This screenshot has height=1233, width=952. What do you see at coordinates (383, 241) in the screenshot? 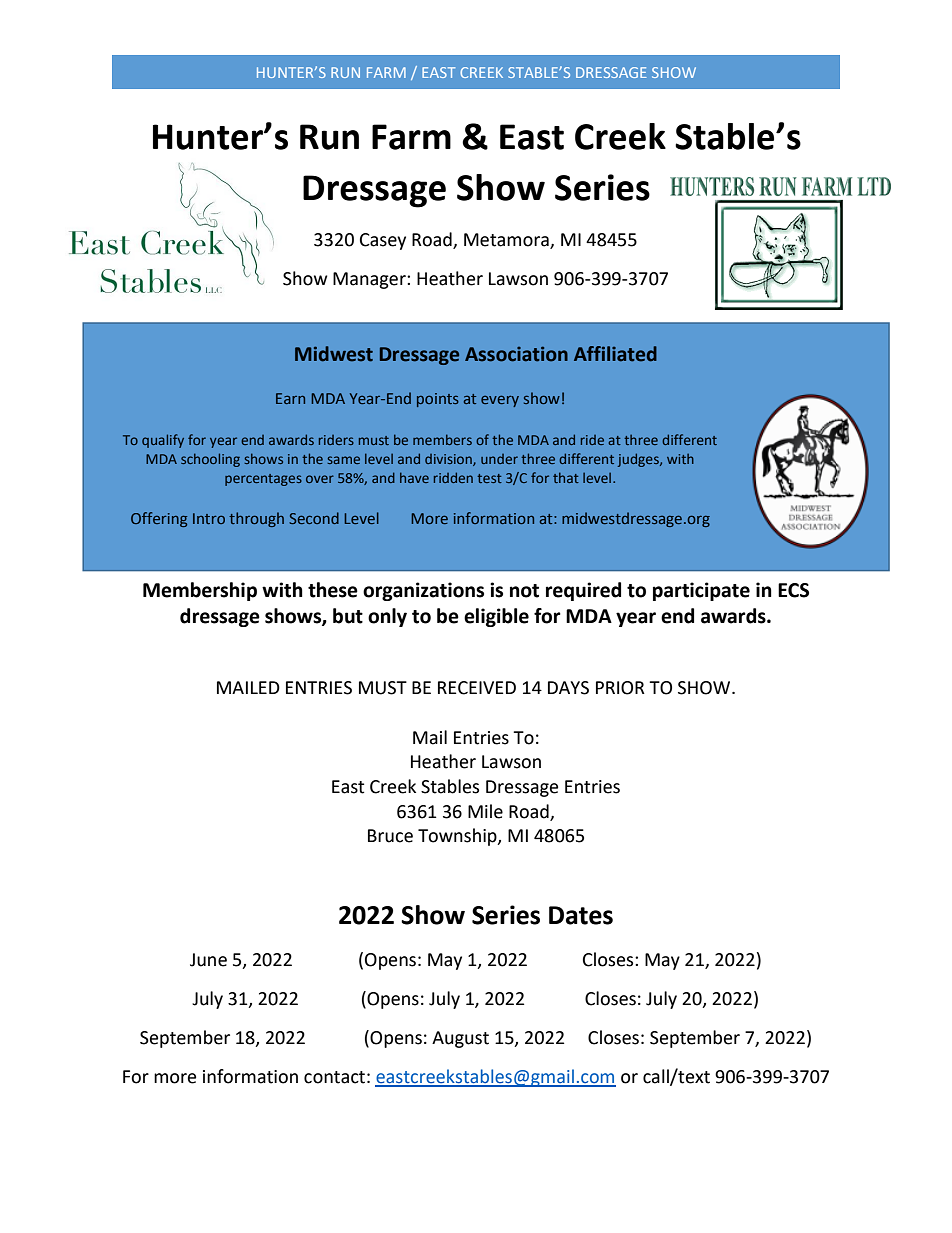
I see `Casey` at bounding box center [383, 241].
